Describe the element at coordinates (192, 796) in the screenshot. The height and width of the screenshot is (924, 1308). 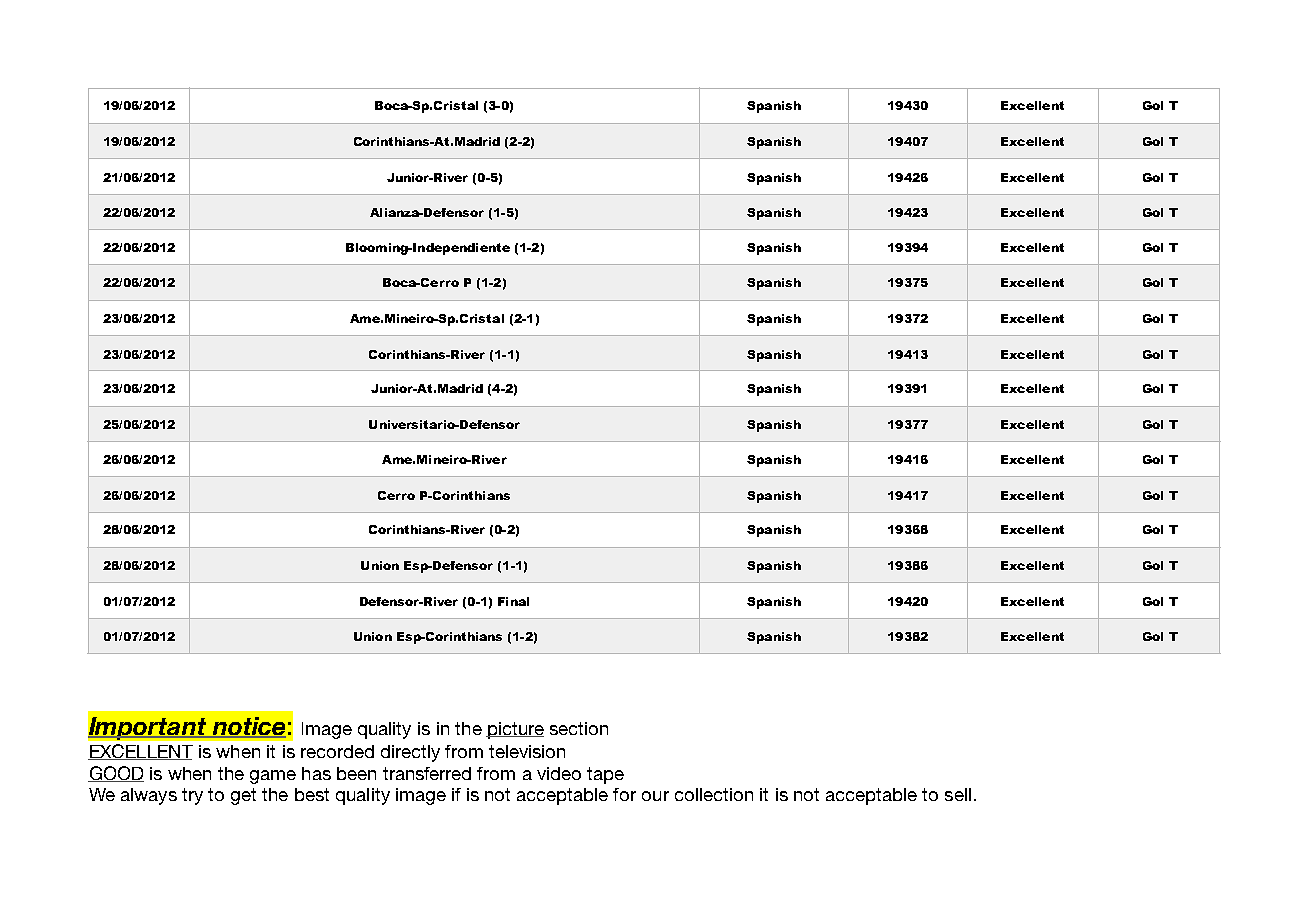
I see `try` at that location.
